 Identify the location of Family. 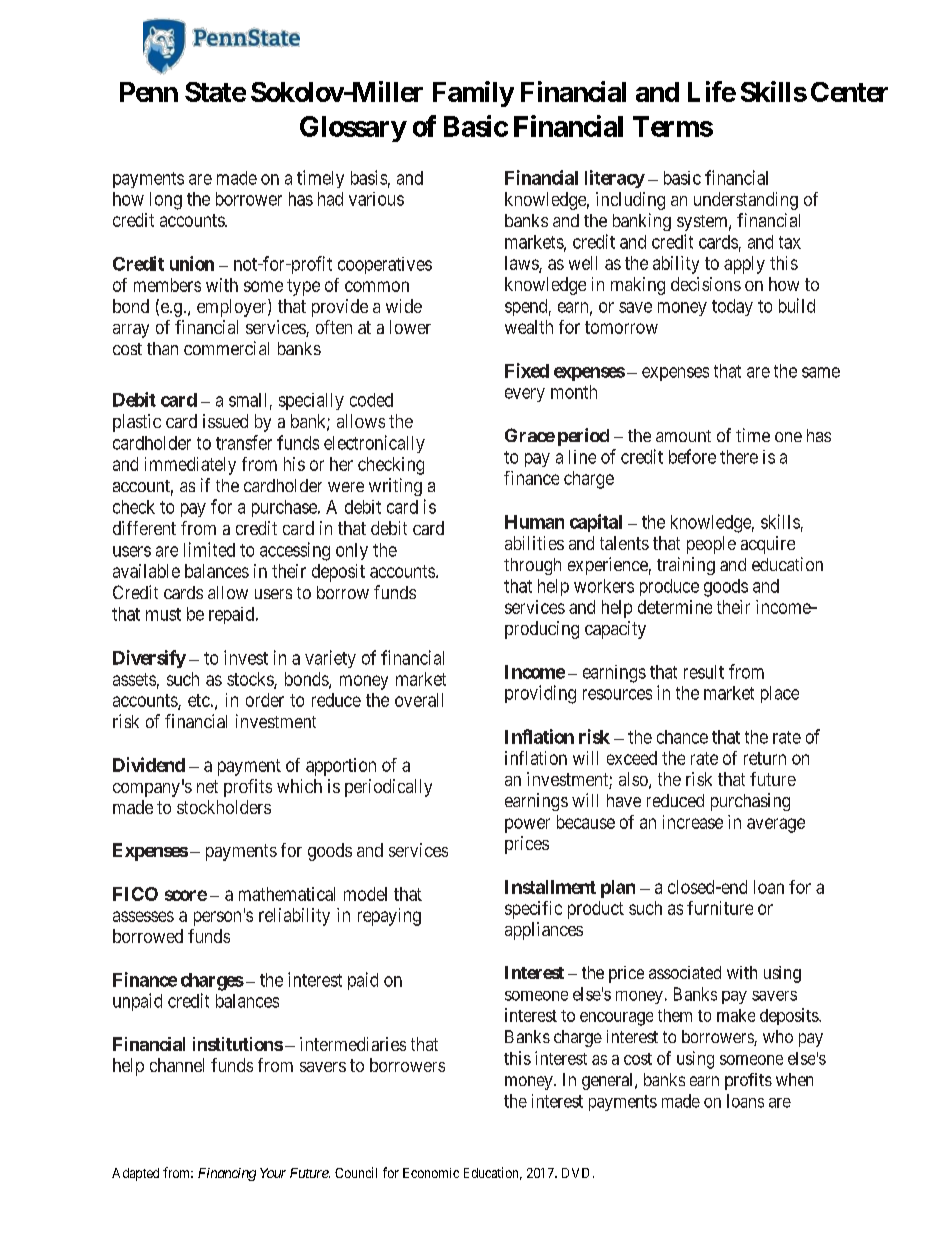
(473, 94).
